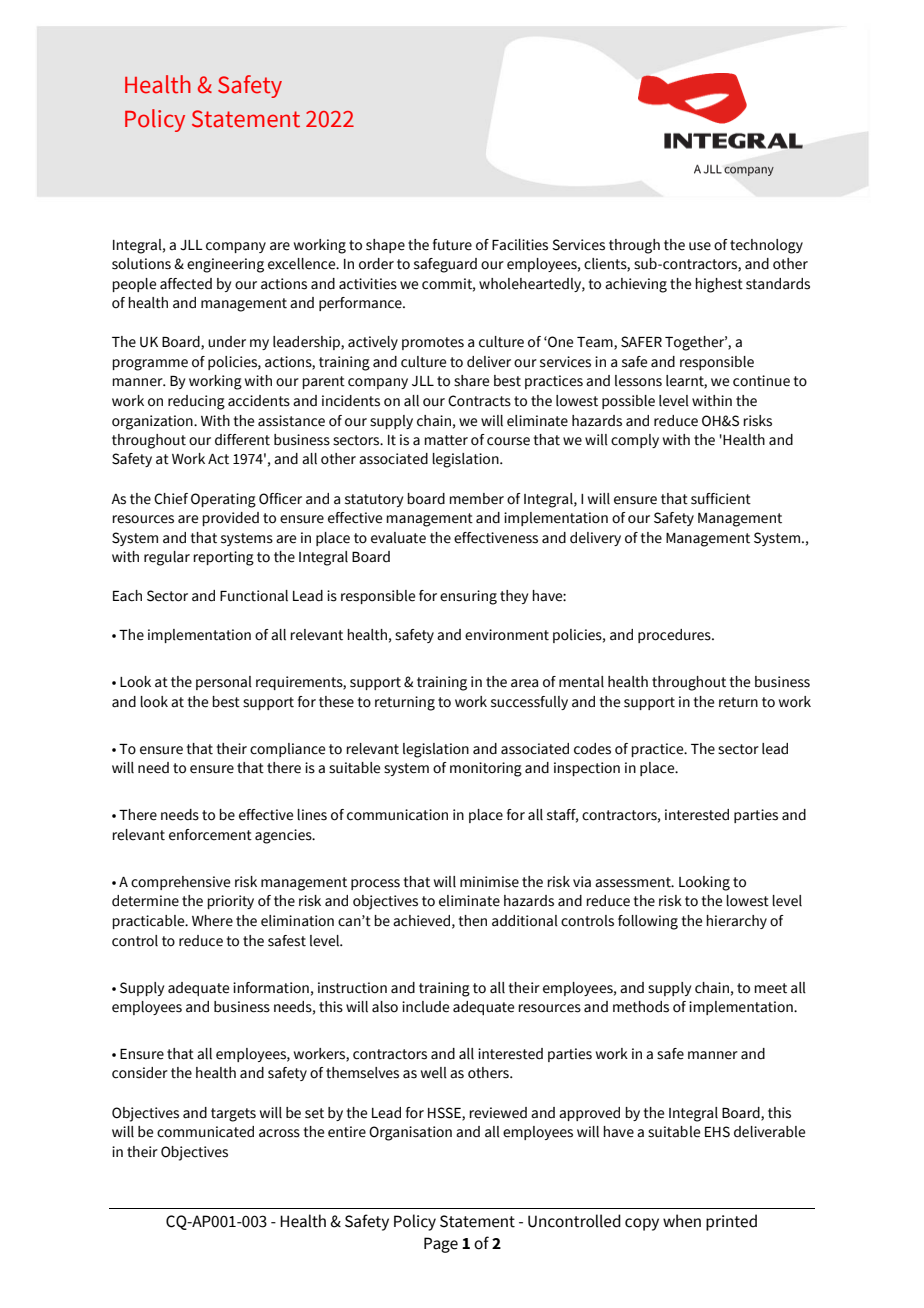 Image resolution: width=924 pixels, height=1308 pixels. What do you see at coordinates (425, 1007) in the screenshot?
I see `include` at bounding box center [425, 1007].
